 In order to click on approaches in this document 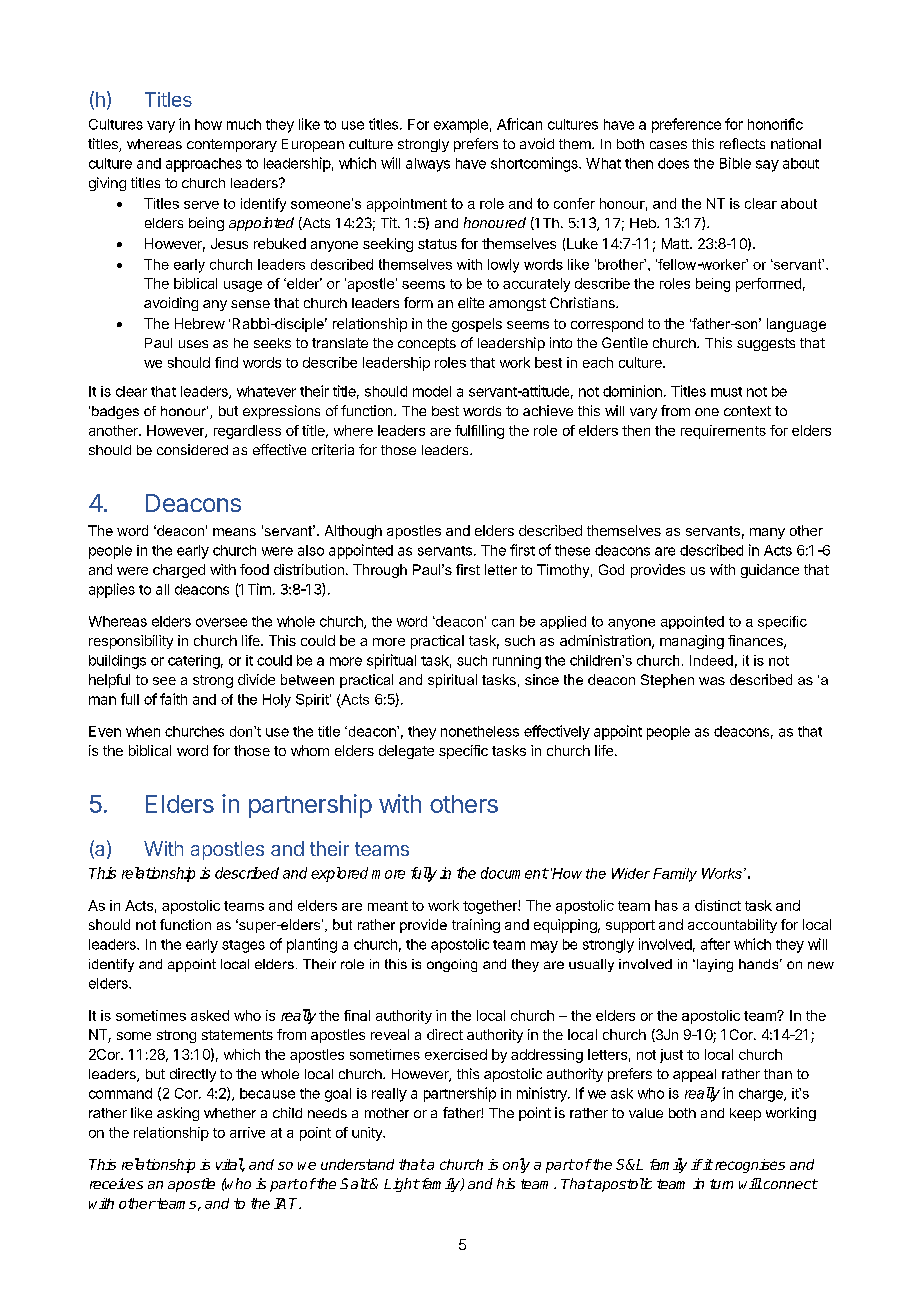, I will do `click(204, 165)`.
